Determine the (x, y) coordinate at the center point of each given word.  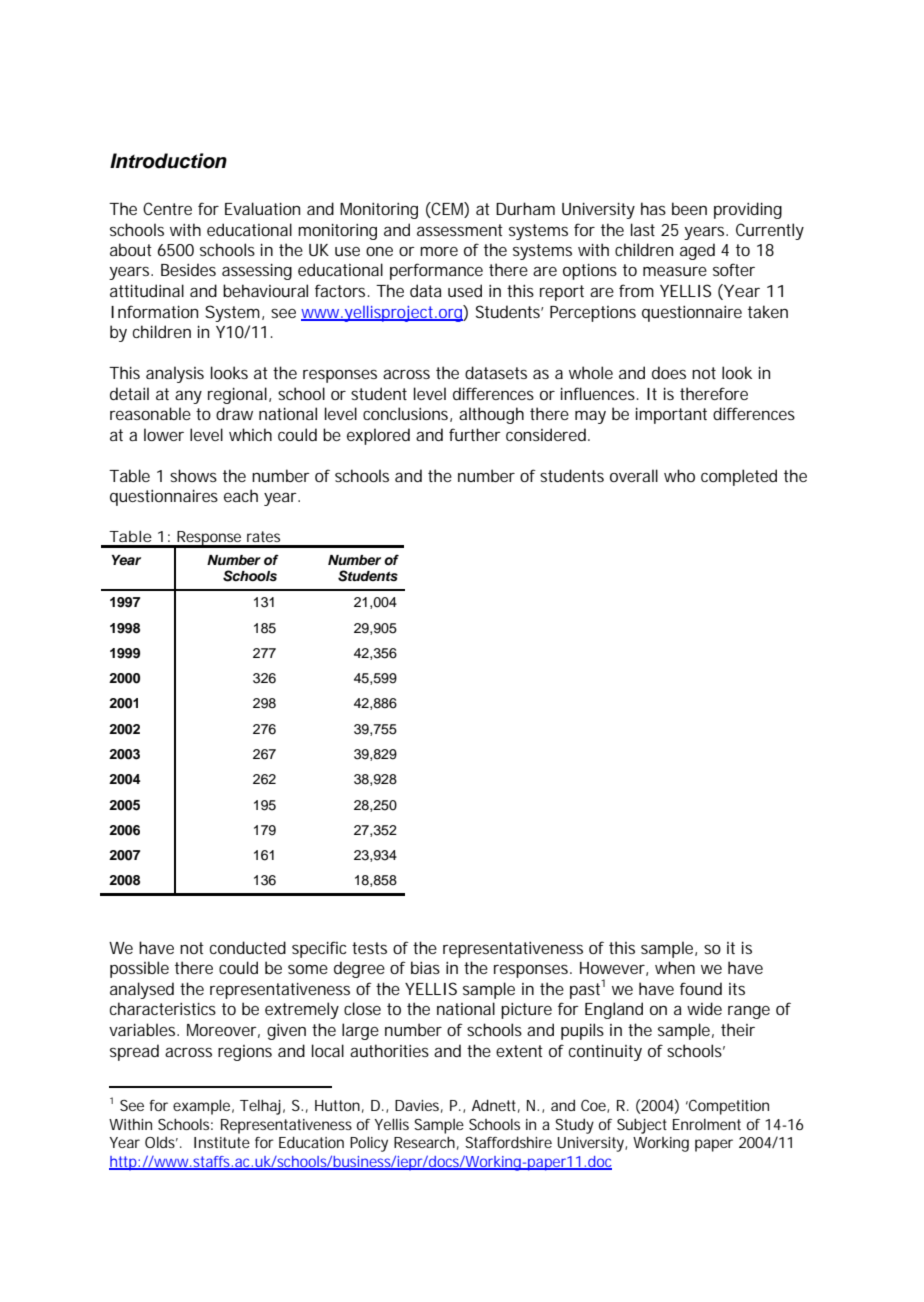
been (689, 208)
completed (739, 477)
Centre (167, 208)
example (201, 1107)
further (475, 434)
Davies (417, 1105)
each (241, 495)
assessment (460, 230)
